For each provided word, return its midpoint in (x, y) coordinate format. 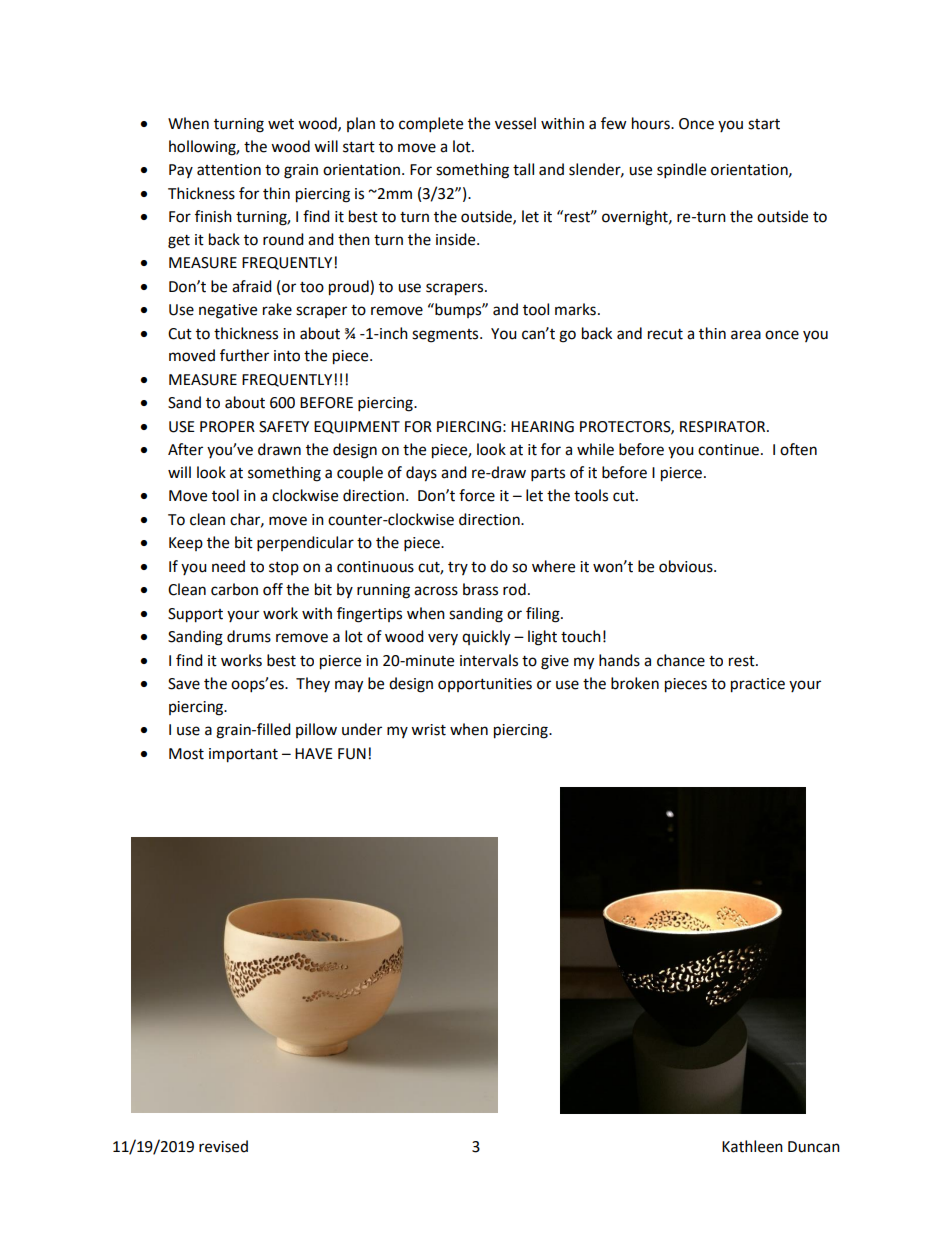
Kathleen (752, 1146)
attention (229, 170)
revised (223, 1146)
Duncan (814, 1147)
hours (652, 123)
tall (523, 169)
